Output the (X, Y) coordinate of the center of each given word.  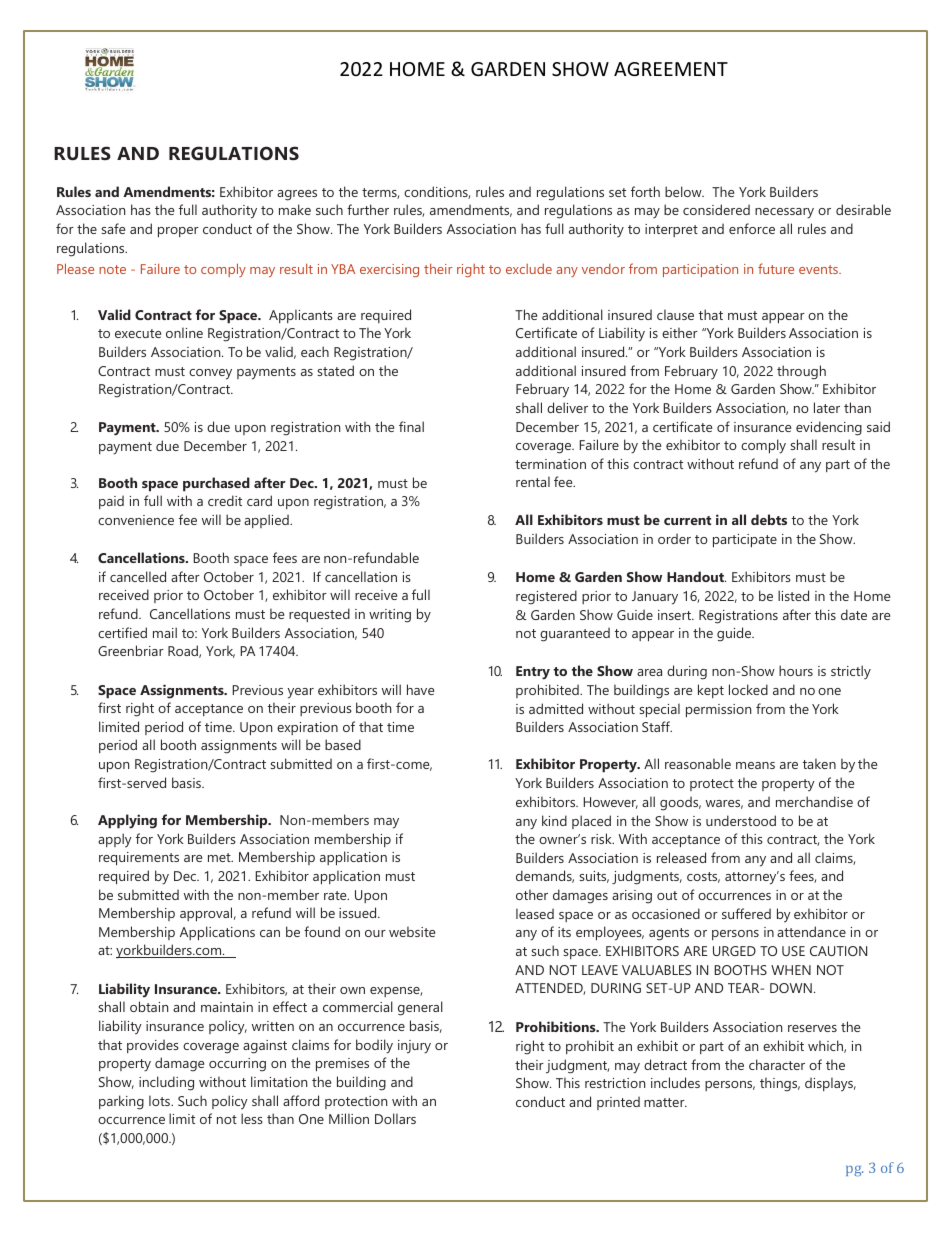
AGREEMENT (671, 69)
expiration (307, 728)
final (411, 426)
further (368, 209)
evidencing (829, 428)
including (166, 1083)
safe (113, 228)
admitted (556, 708)
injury (414, 1047)
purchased (216, 484)
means (755, 765)
